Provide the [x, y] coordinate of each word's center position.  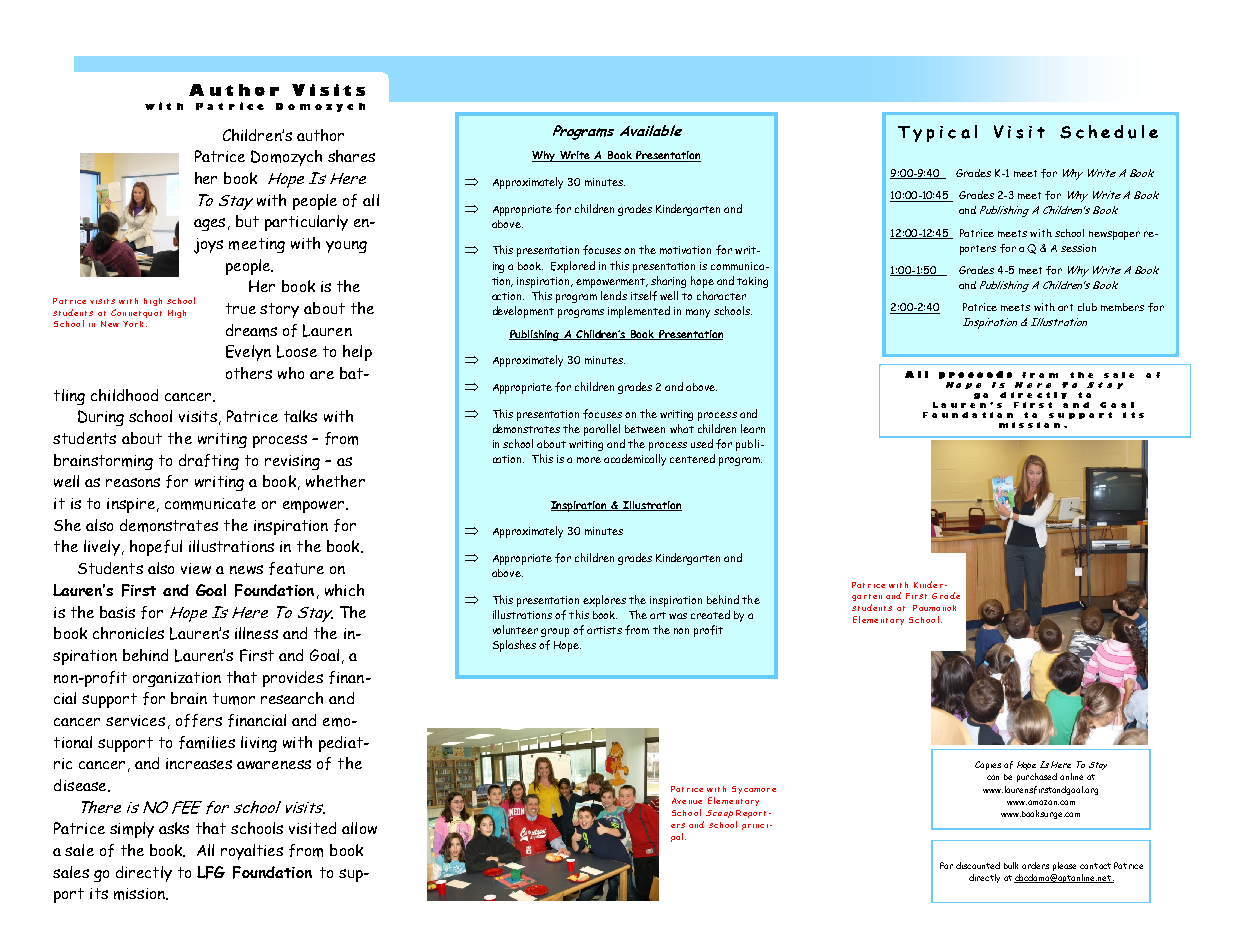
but [247, 221]
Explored [573, 267]
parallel [602, 430]
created [710, 614]
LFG [211, 872]
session [1078, 248]
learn [753, 428]
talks [300, 416]
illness [256, 633]
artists [604, 630]
